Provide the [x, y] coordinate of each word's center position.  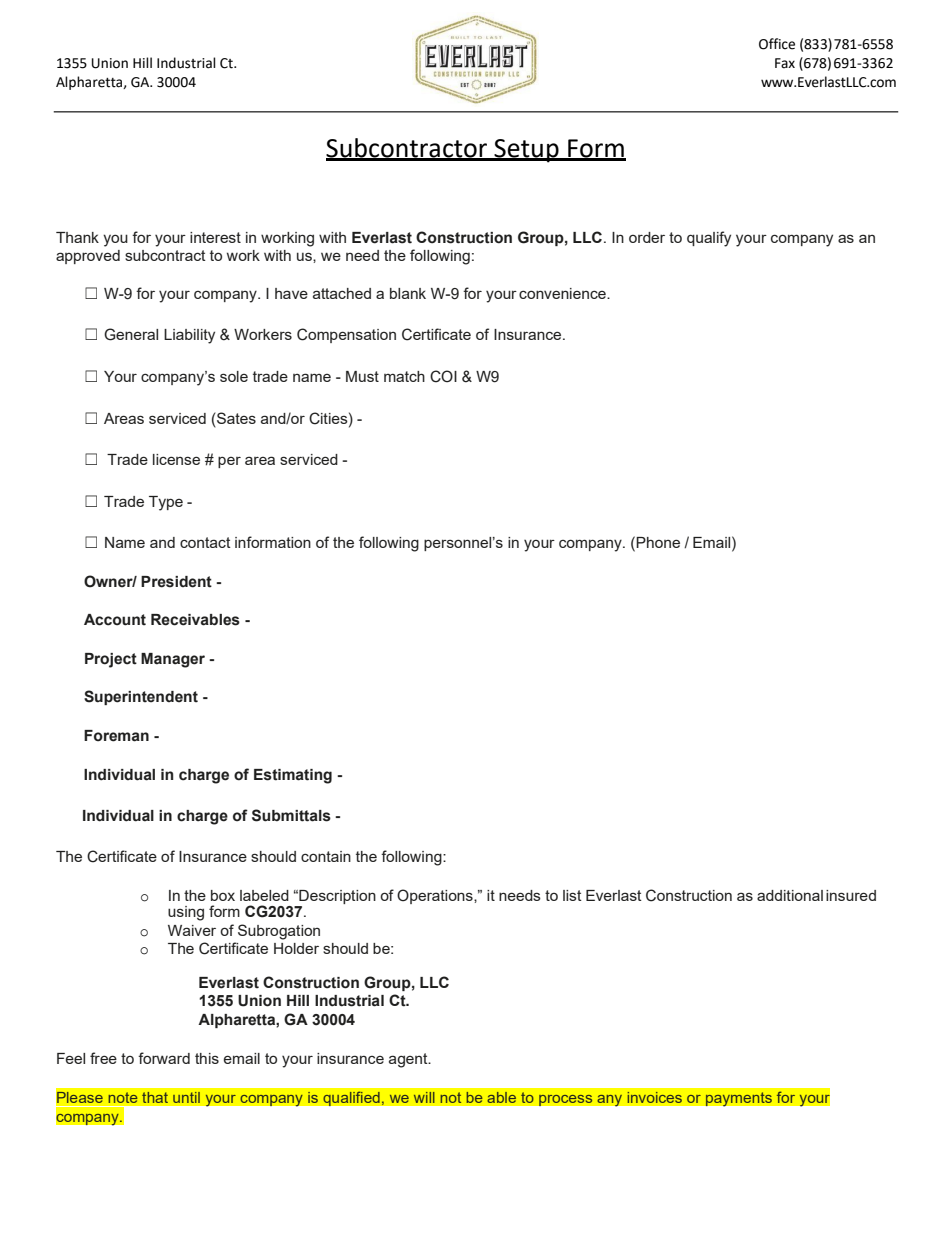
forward [164, 1058]
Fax [785, 63]
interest [215, 237]
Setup [526, 151]
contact [205, 542]
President [176, 582]
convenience [563, 293]
